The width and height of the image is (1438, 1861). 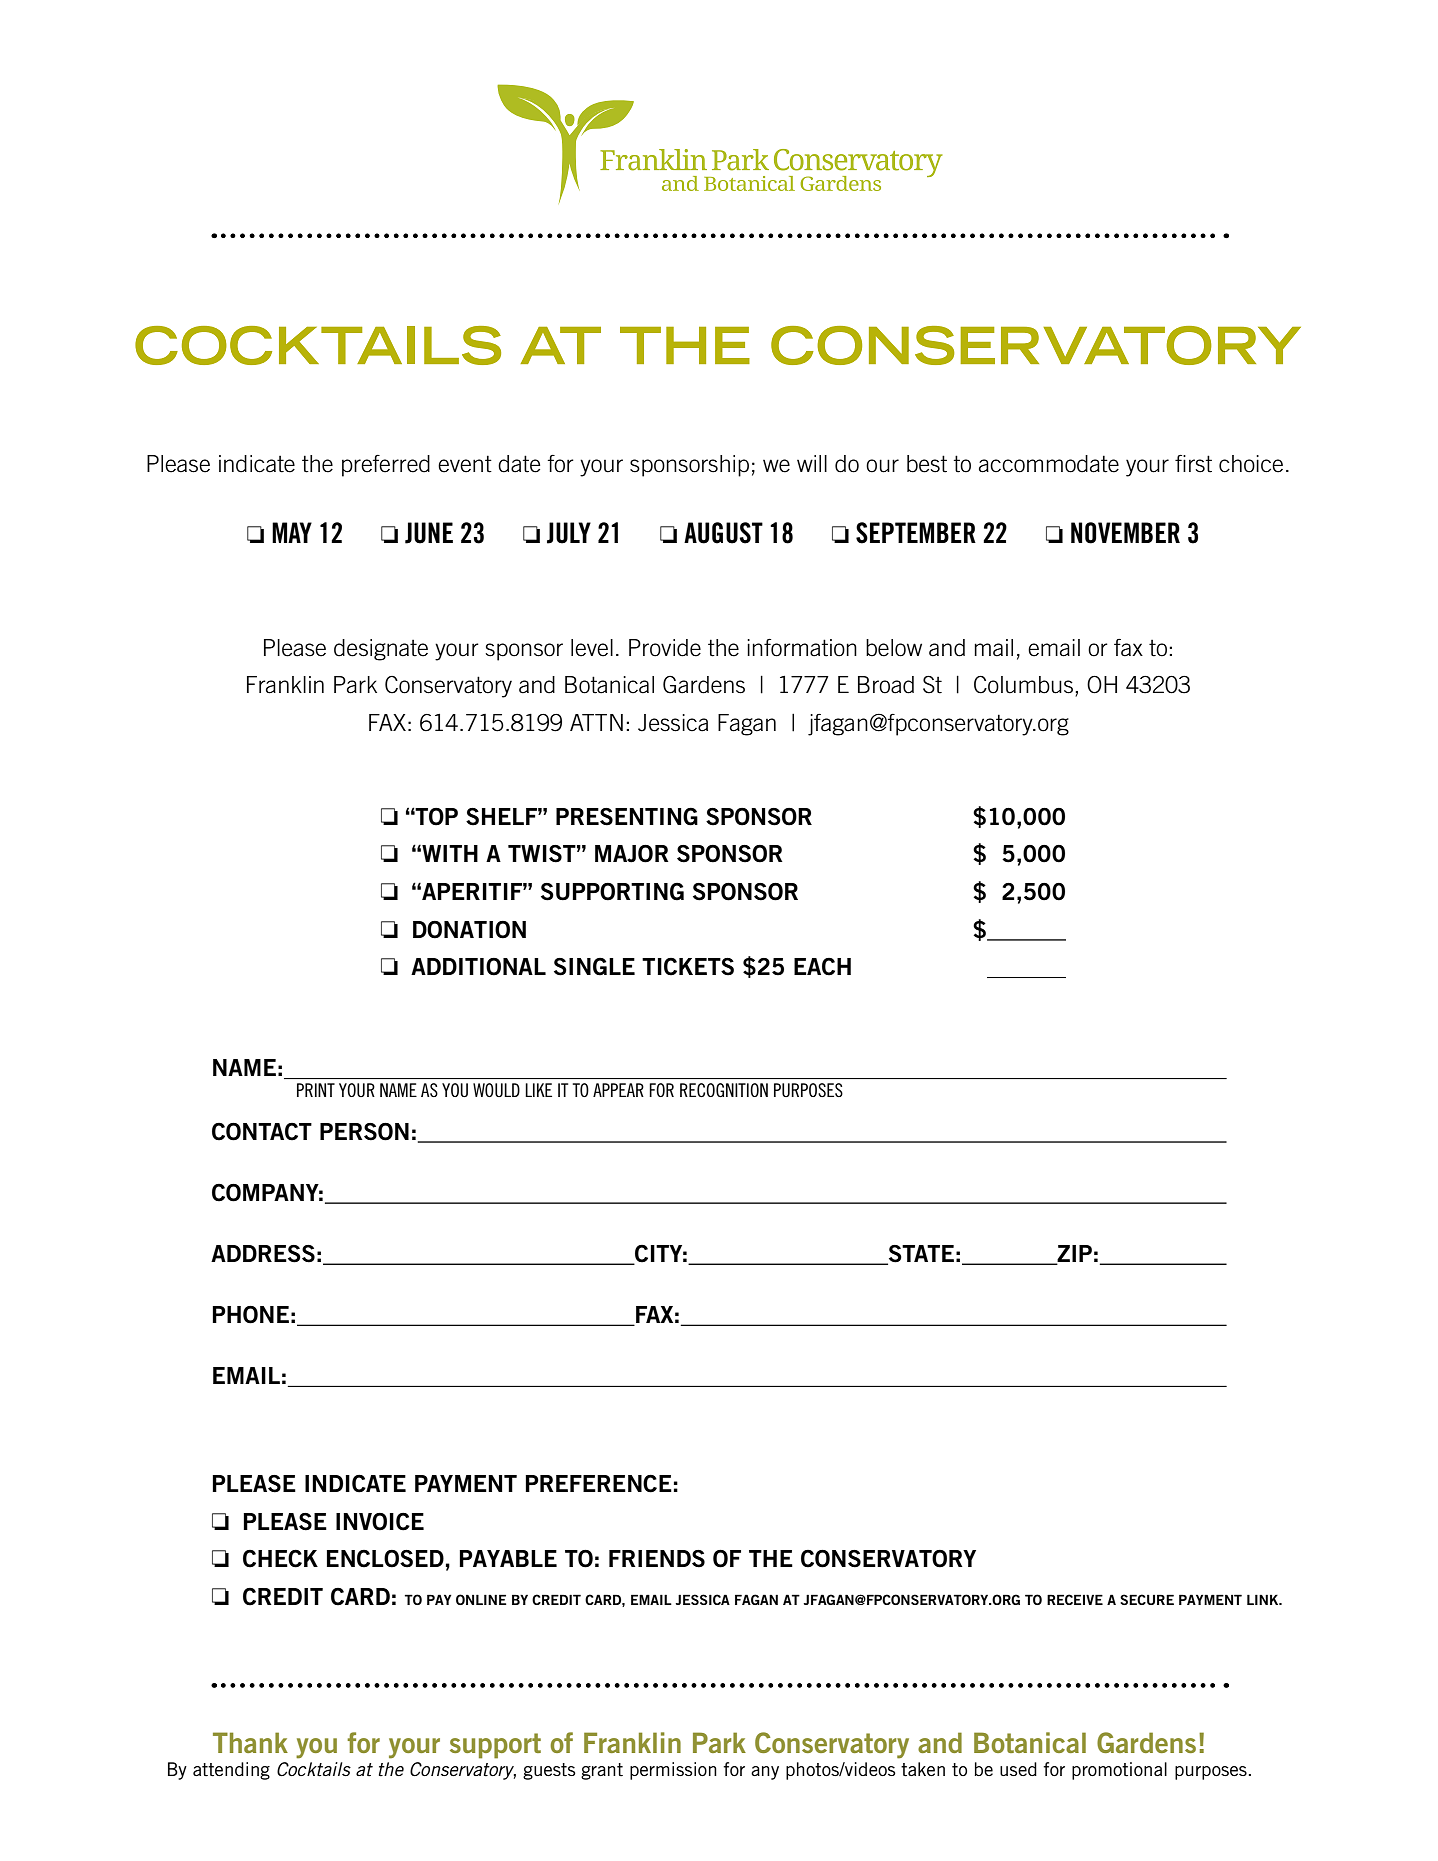 What do you see at coordinates (688, 967) in the image?
I see `TICKETS` at bounding box center [688, 967].
